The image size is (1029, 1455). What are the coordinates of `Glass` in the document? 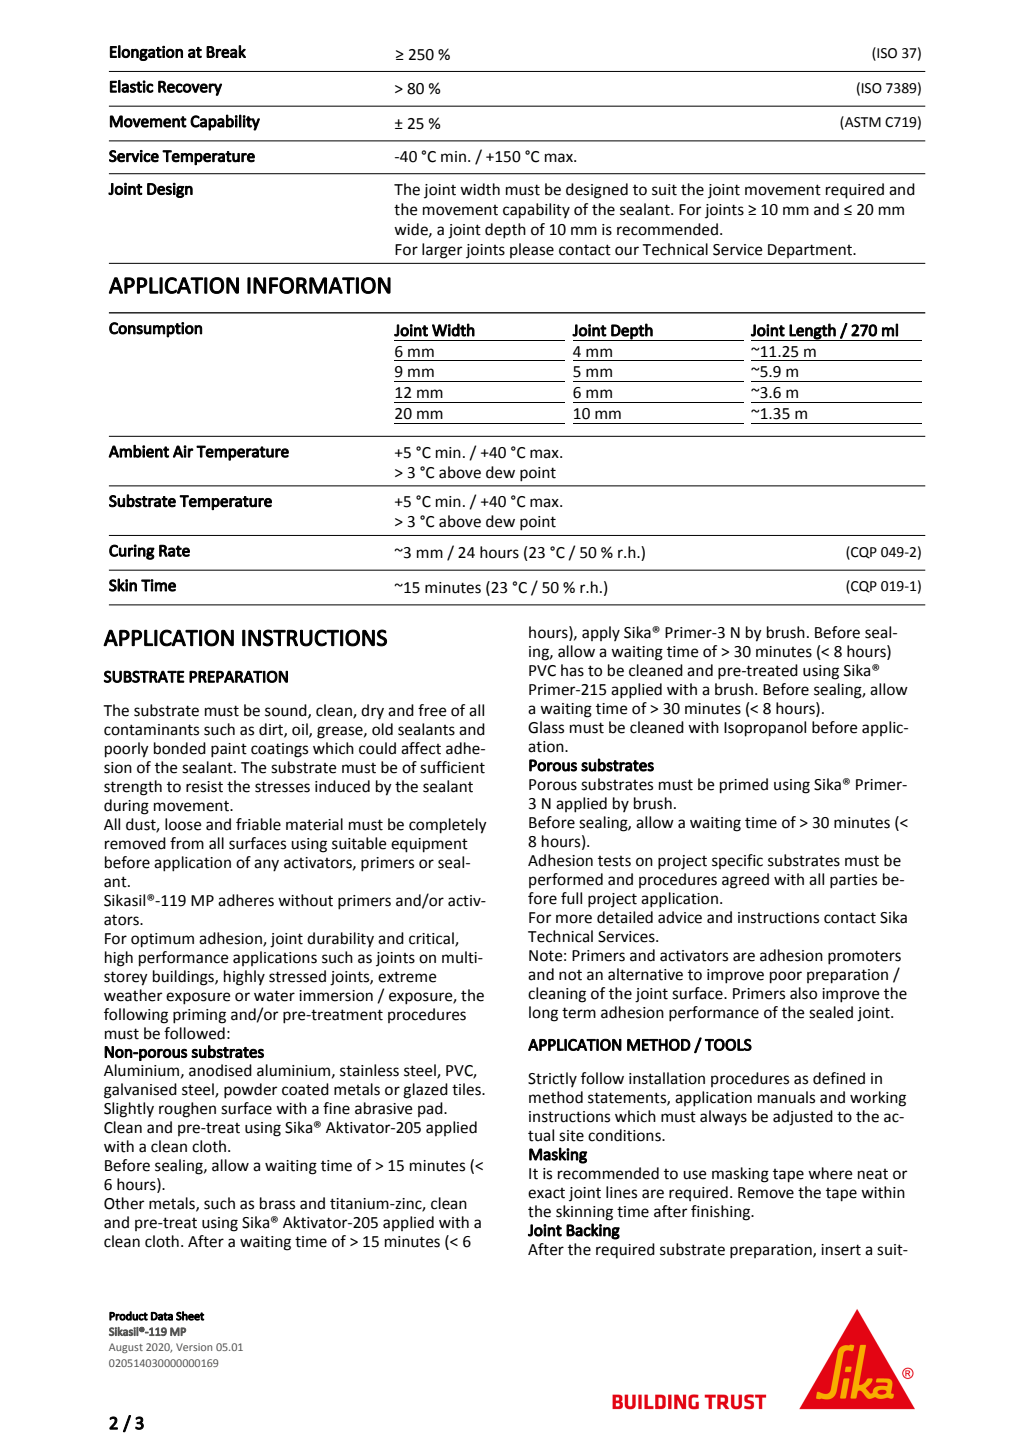 It's located at (546, 727).
